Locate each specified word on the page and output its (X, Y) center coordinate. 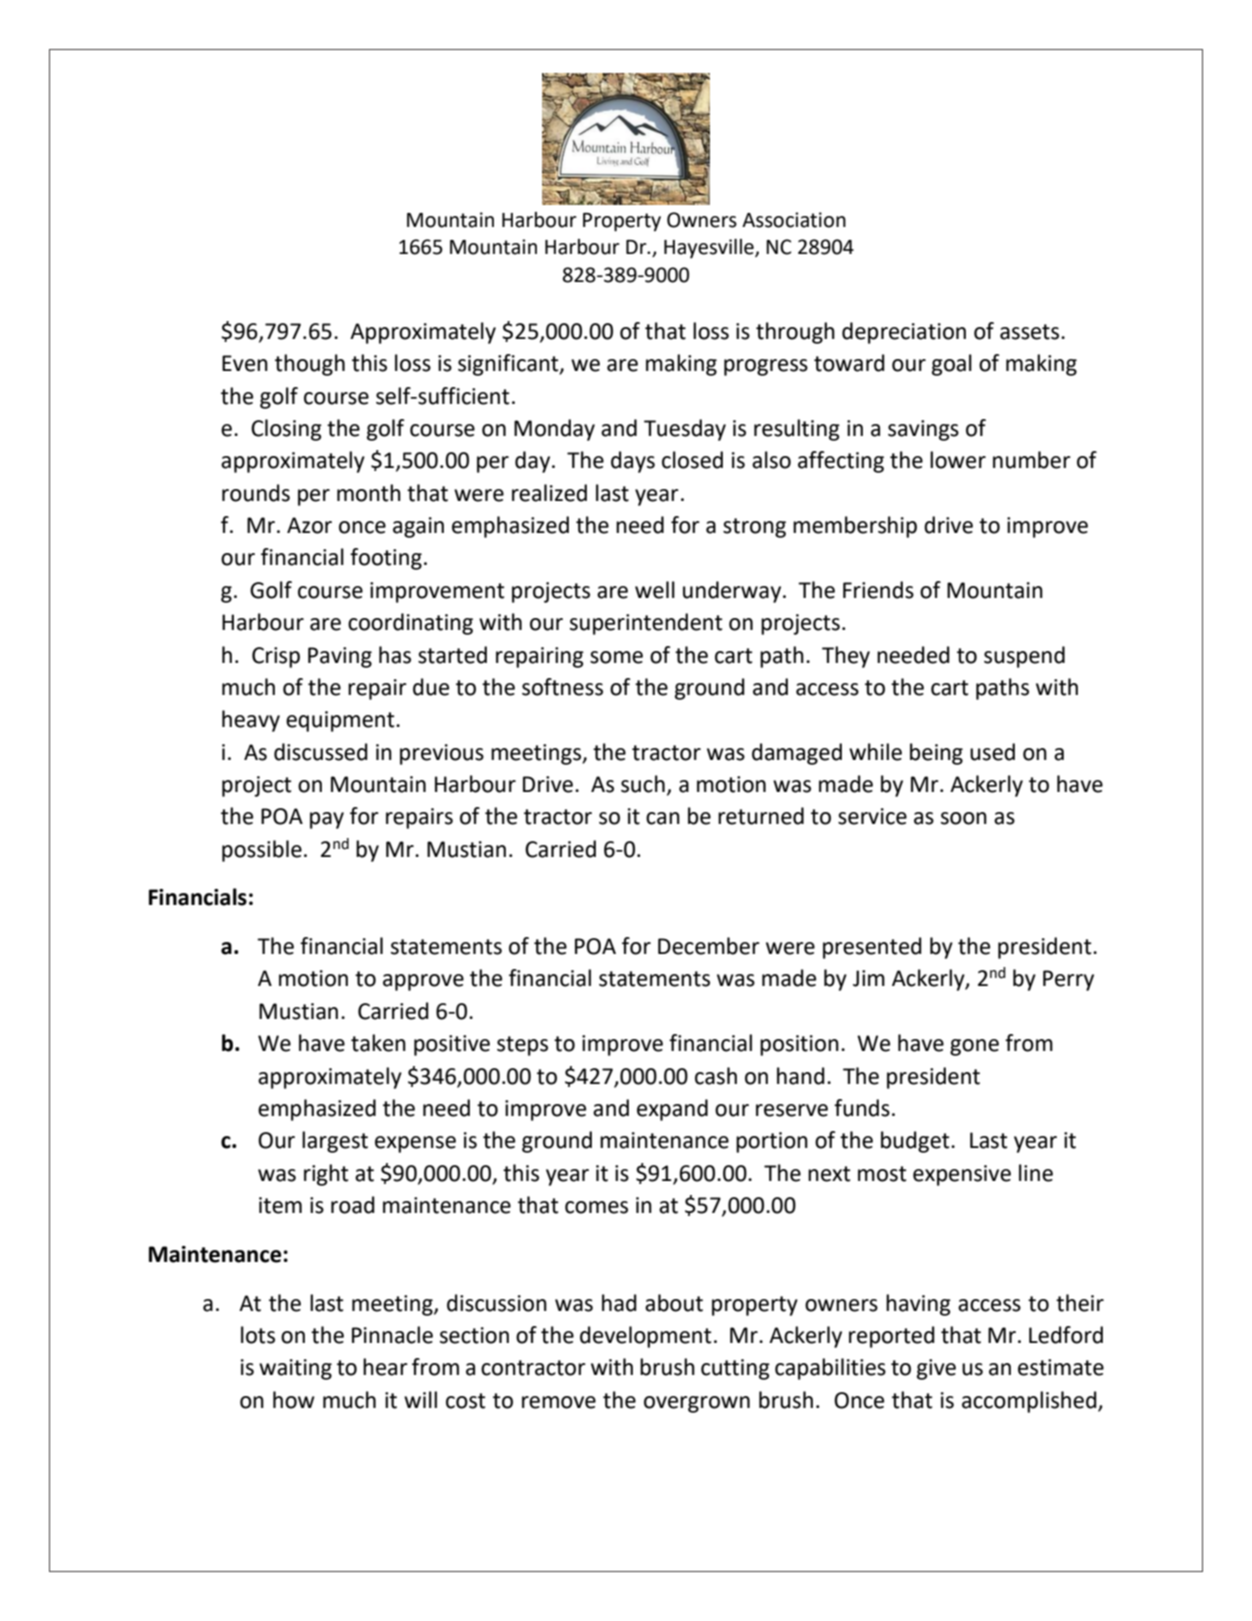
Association (794, 220)
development (646, 1337)
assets (1031, 332)
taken (378, 1043)
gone (974, 1047)
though (310, 365)
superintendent (646, 624)
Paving (340, 657)
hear (385, 1367)
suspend (1024, 657)
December (709, 946)
